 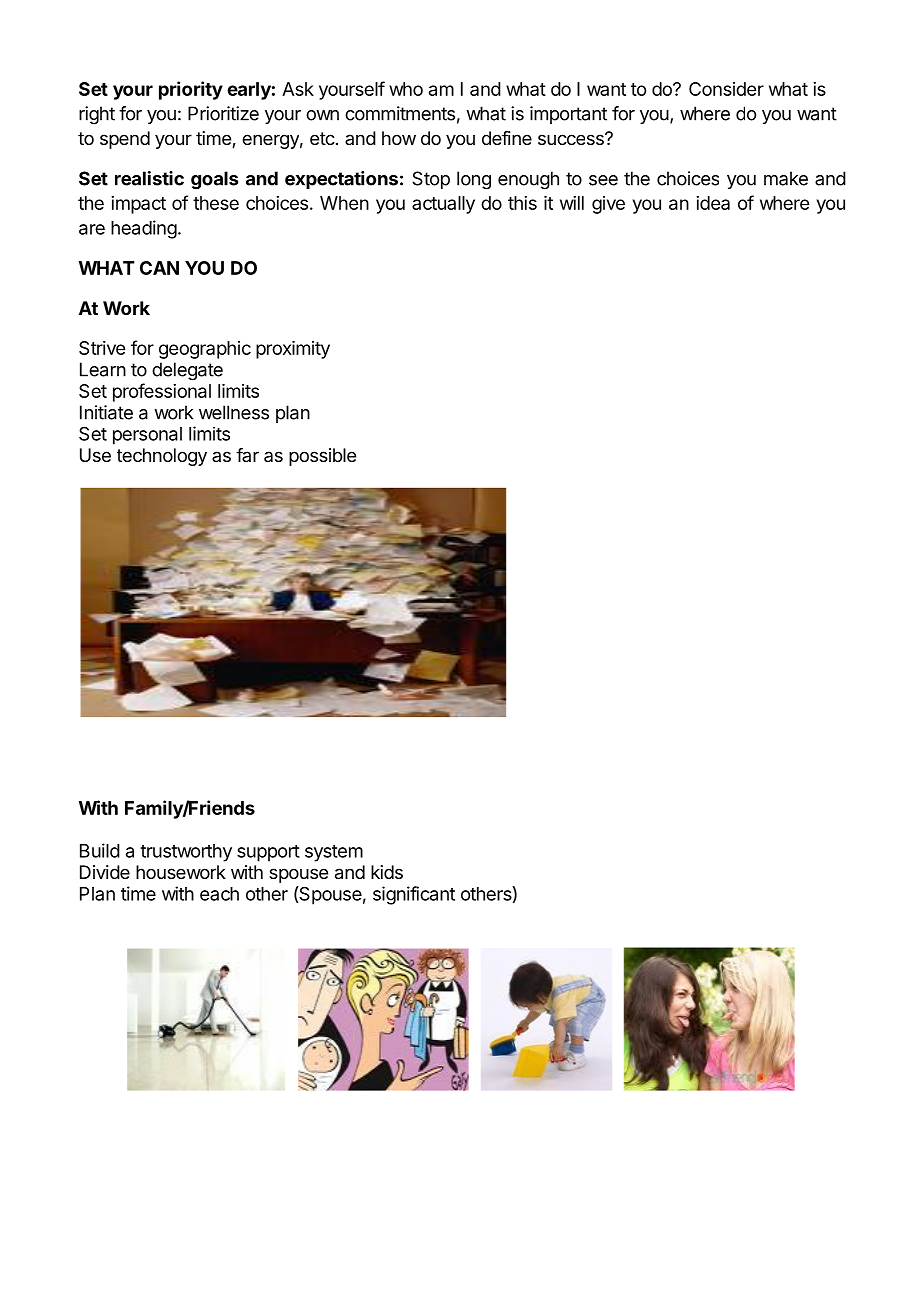 What do you see at coordinates (414, 895) in the image?
I see `significant` at bounding box center [414, 895].
